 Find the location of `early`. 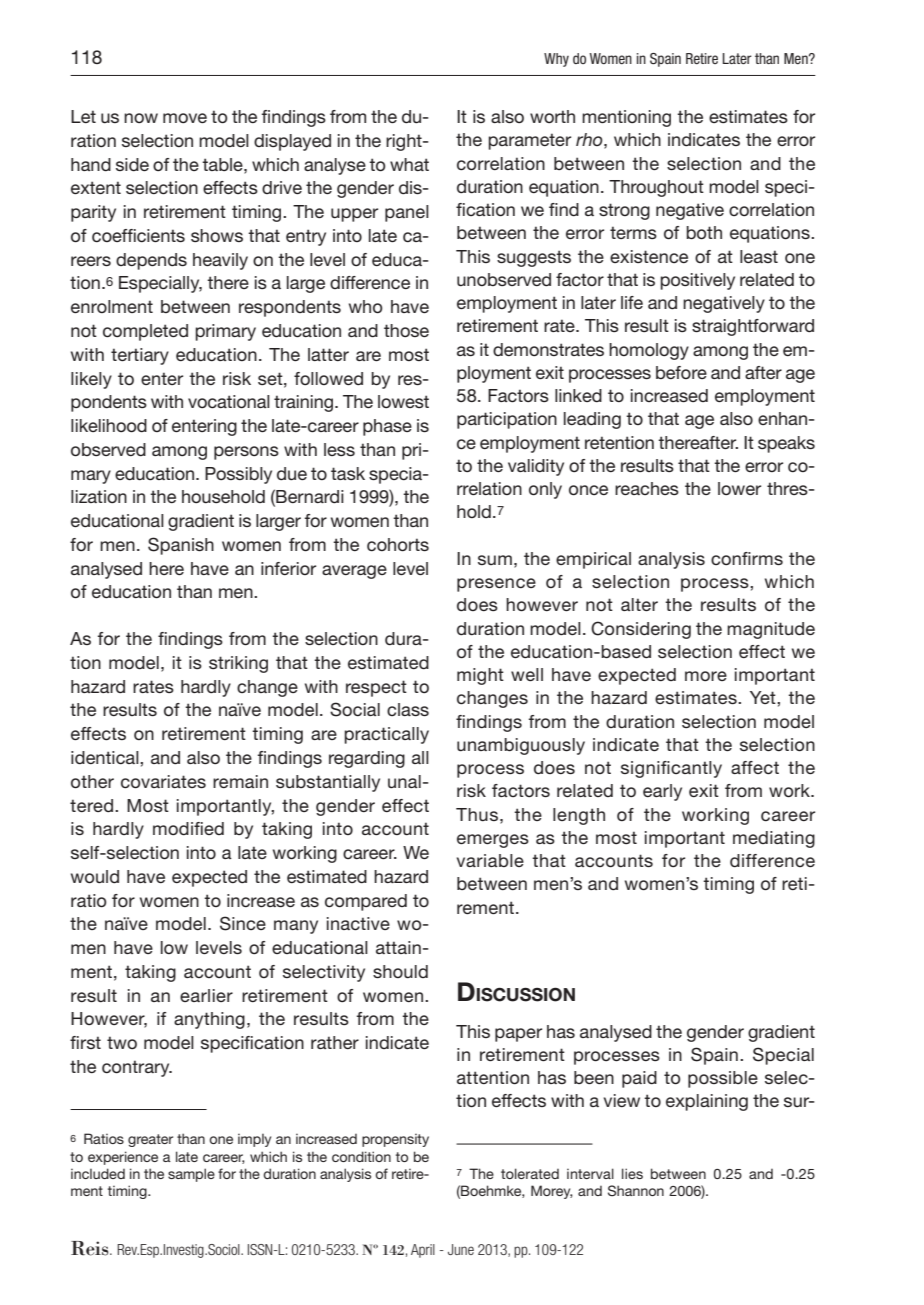

early is located at coordinates (662, 792).
